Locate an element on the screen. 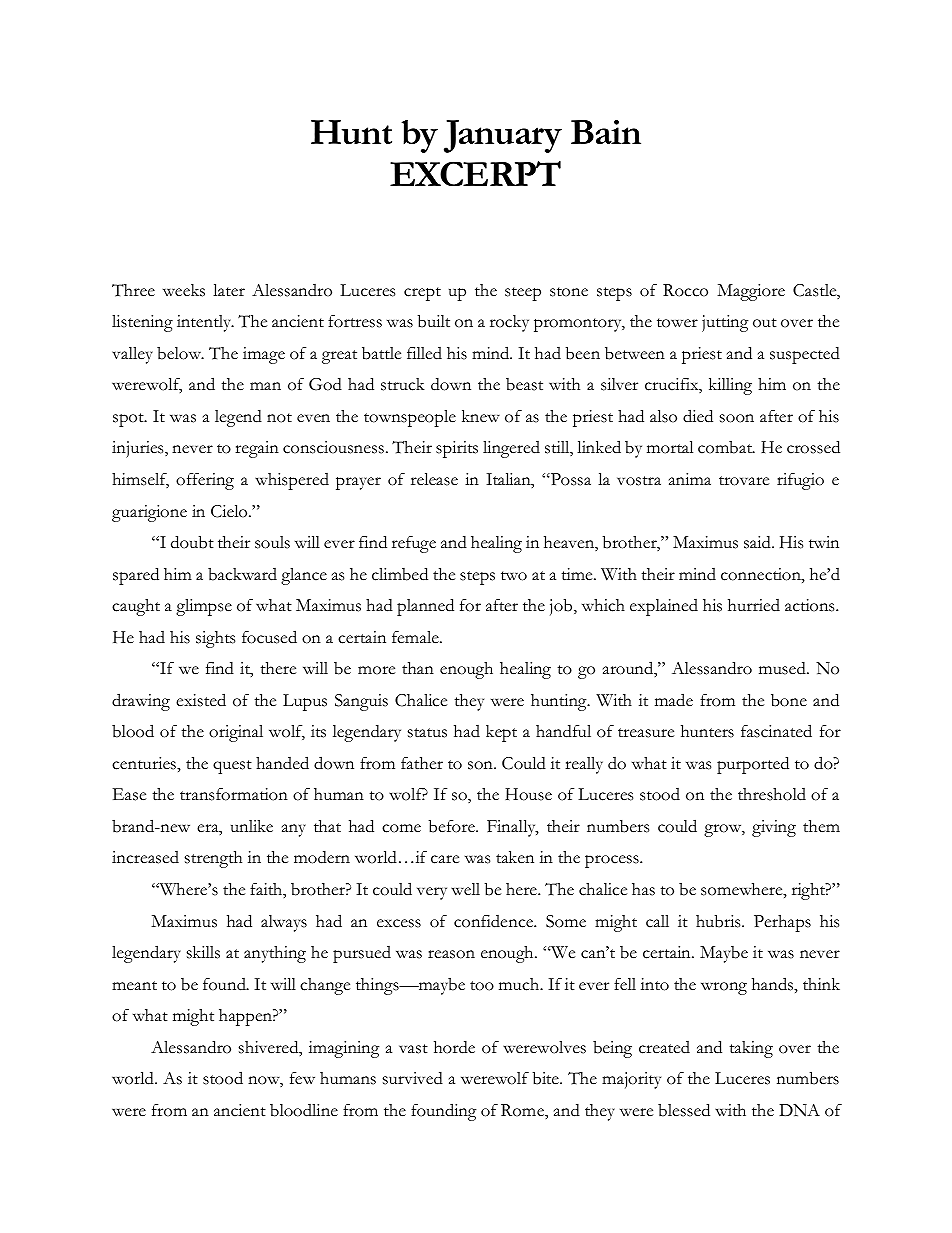 The height and width of the screenshot is (1233, 952). taking is located at coordinates (751, 1049).
